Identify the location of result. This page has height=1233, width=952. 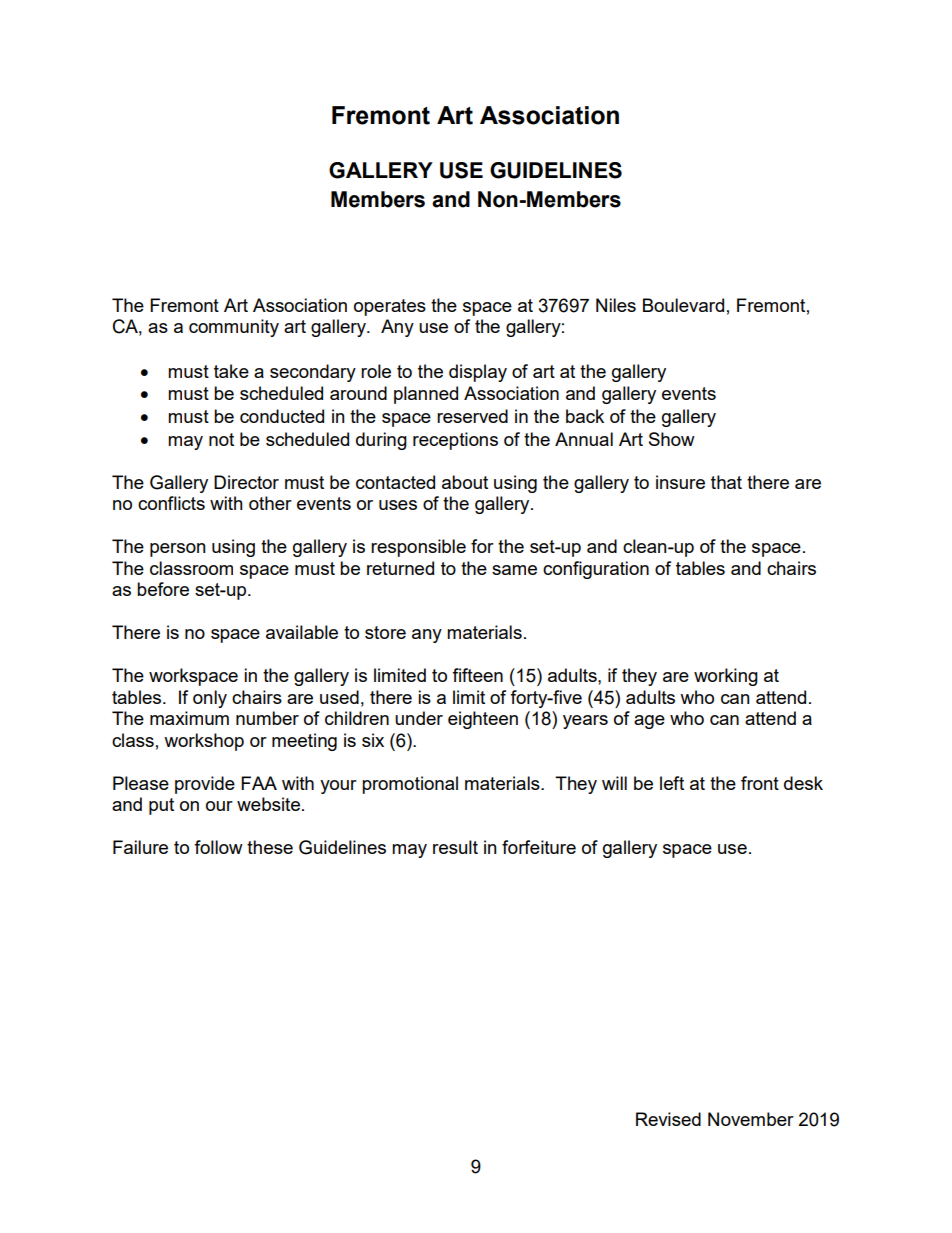
(455, 847).
